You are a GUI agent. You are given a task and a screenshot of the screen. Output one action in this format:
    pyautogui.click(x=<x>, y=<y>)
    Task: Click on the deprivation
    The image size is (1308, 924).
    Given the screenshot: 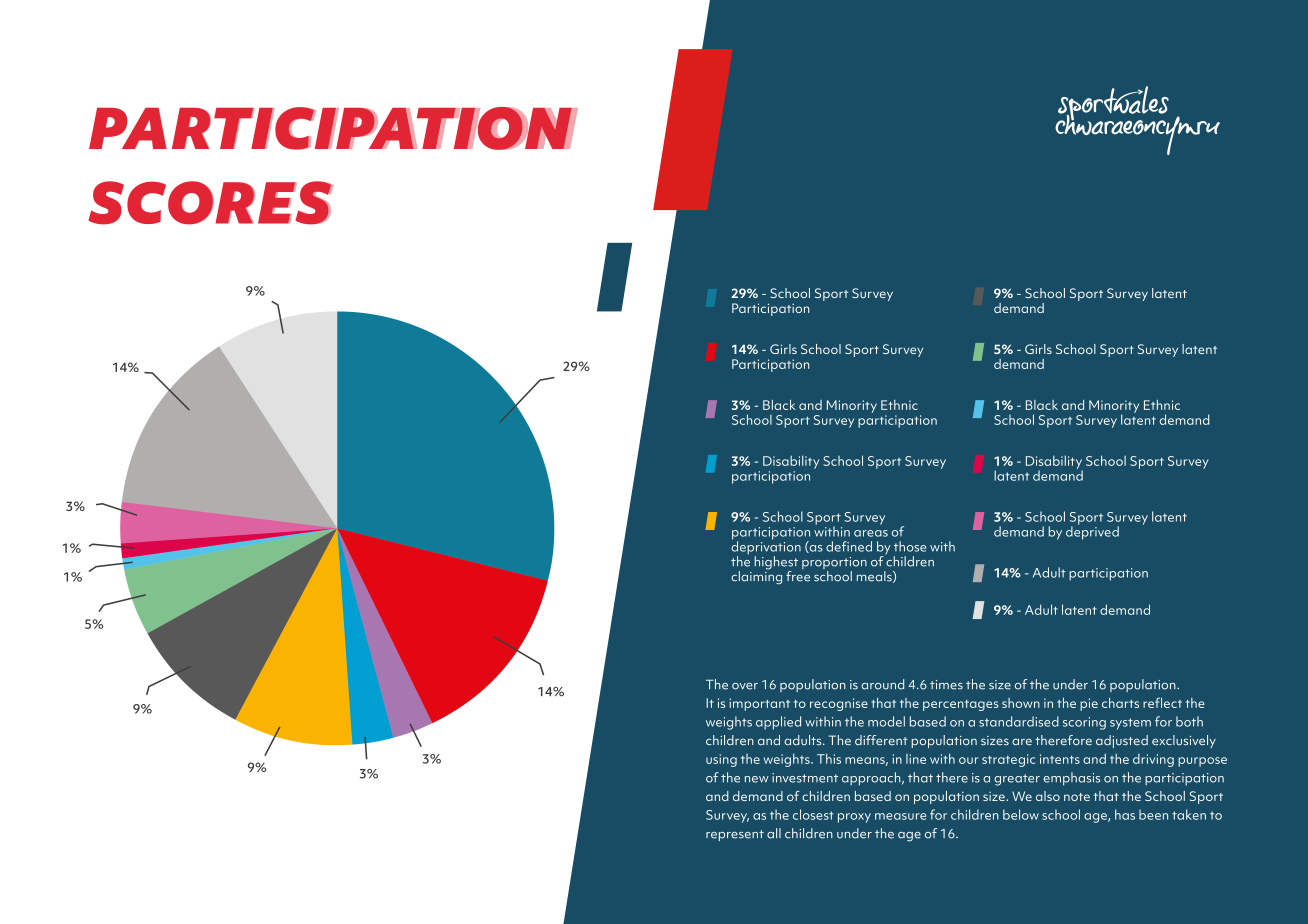 What is the action you would take?
    pyautogui.click(x=766, y=548)
